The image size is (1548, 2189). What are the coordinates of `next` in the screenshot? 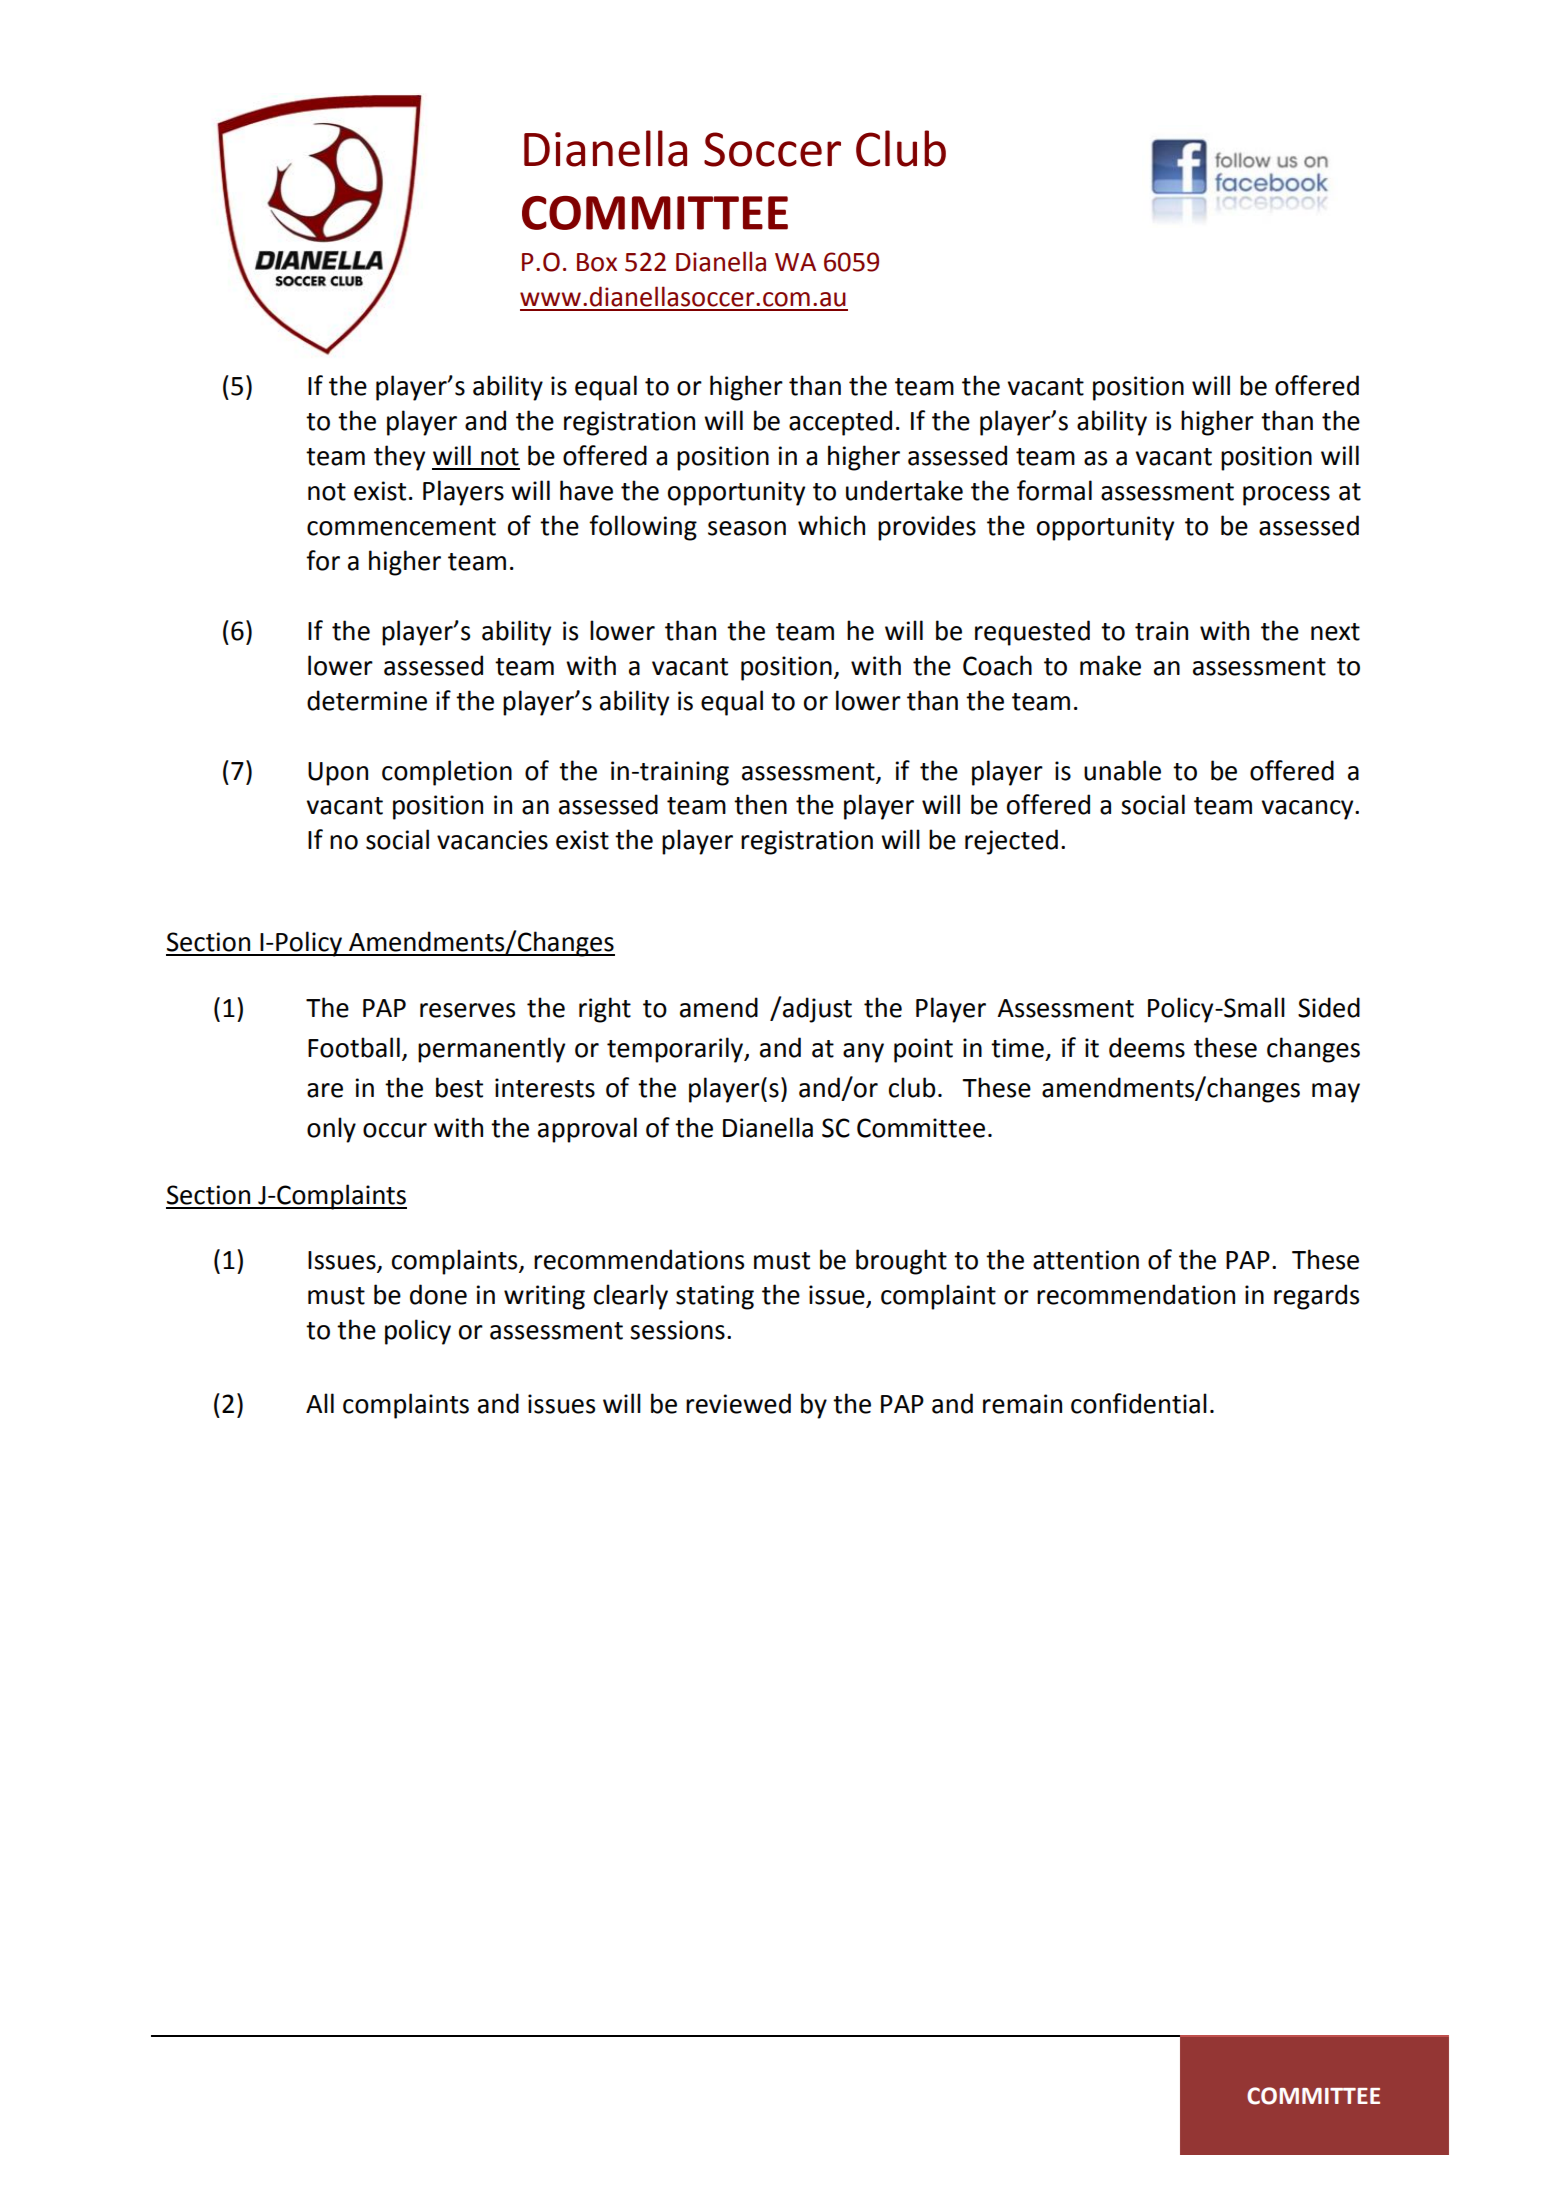 It's located at (1335, 632).
